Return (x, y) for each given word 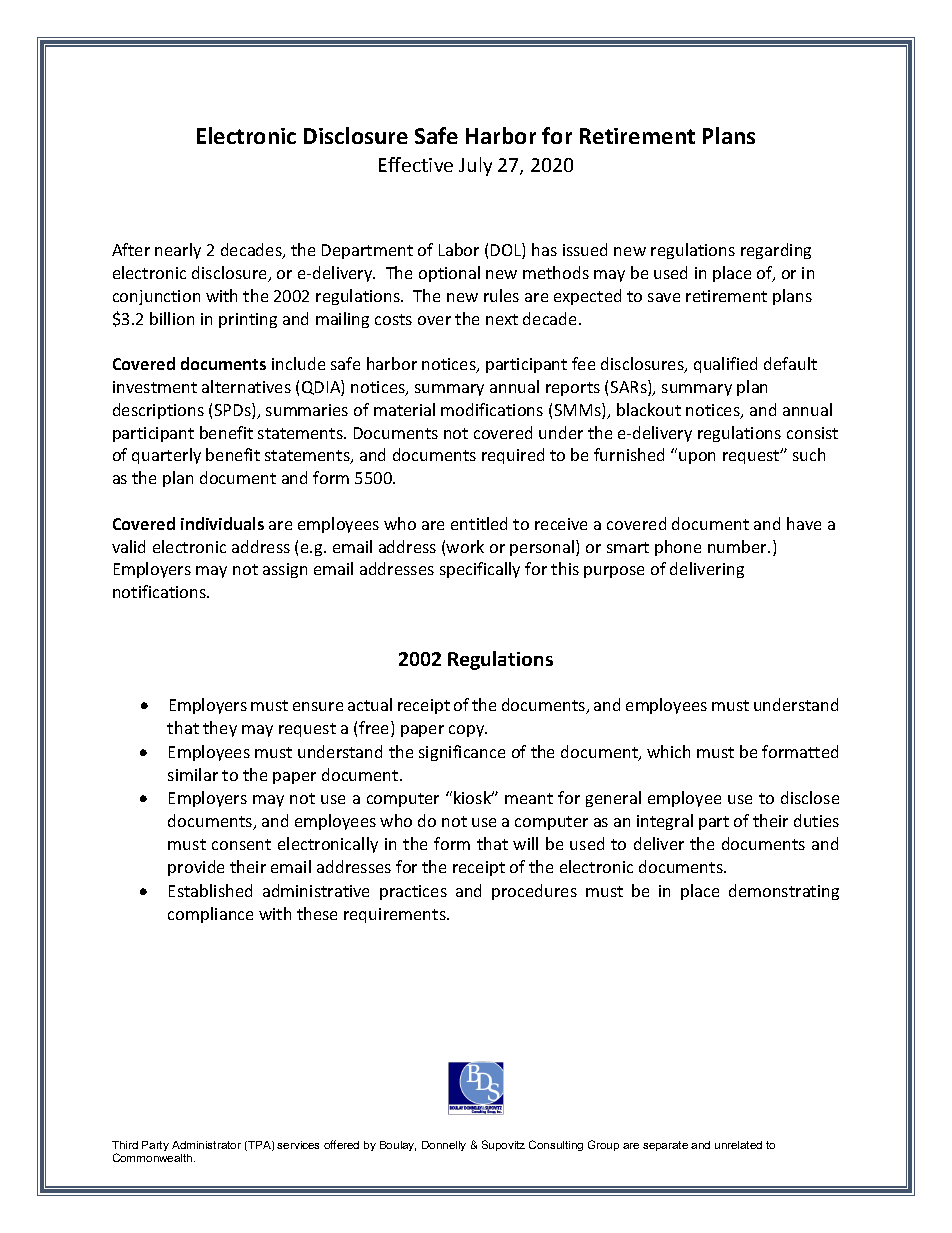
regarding (776, 251)
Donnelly (444, 1146)
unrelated (738, 1145)
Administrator (206, 1145)
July (475, 166)
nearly (178, 251)
